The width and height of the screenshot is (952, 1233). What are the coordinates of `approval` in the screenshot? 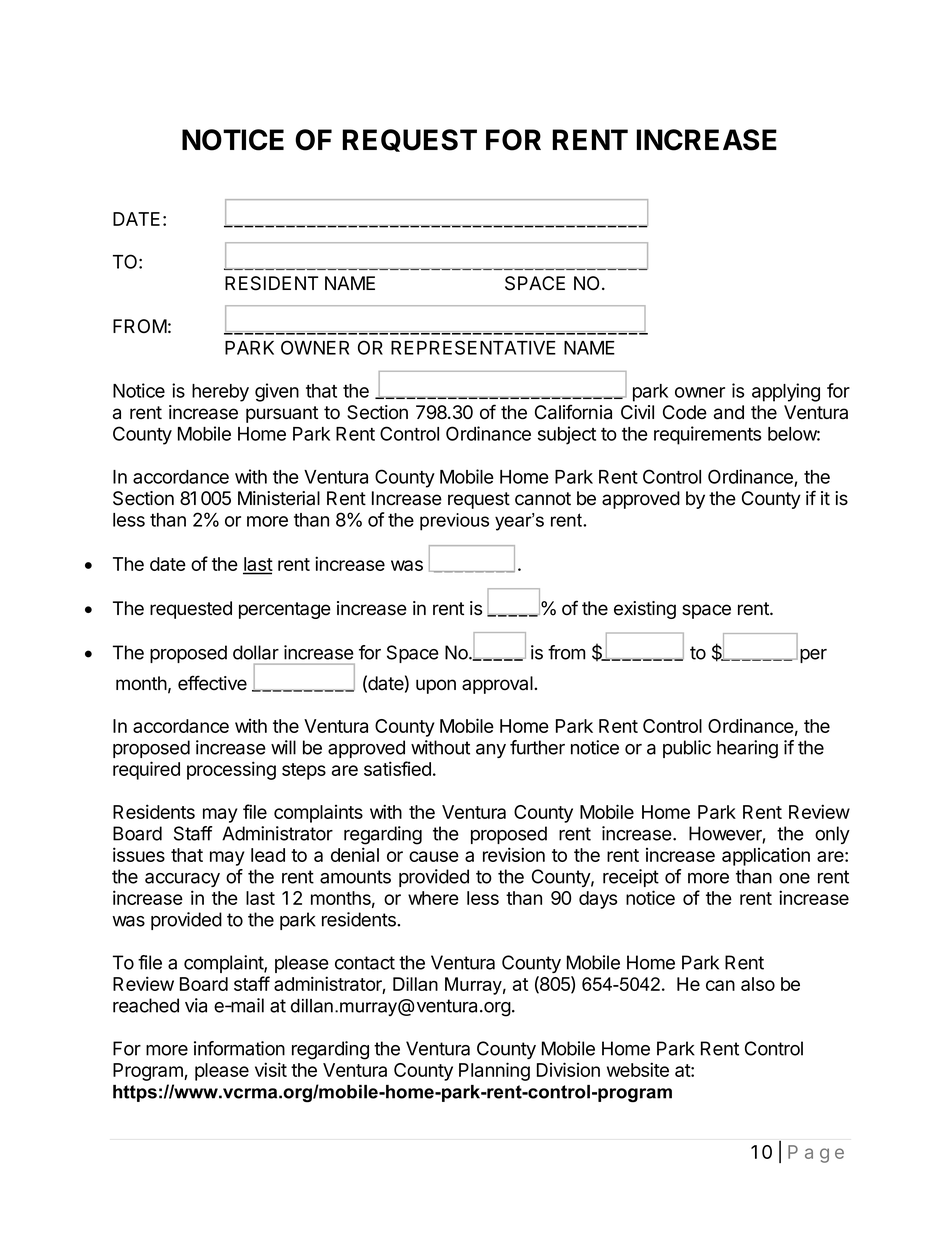 It's located at (498, 685).
